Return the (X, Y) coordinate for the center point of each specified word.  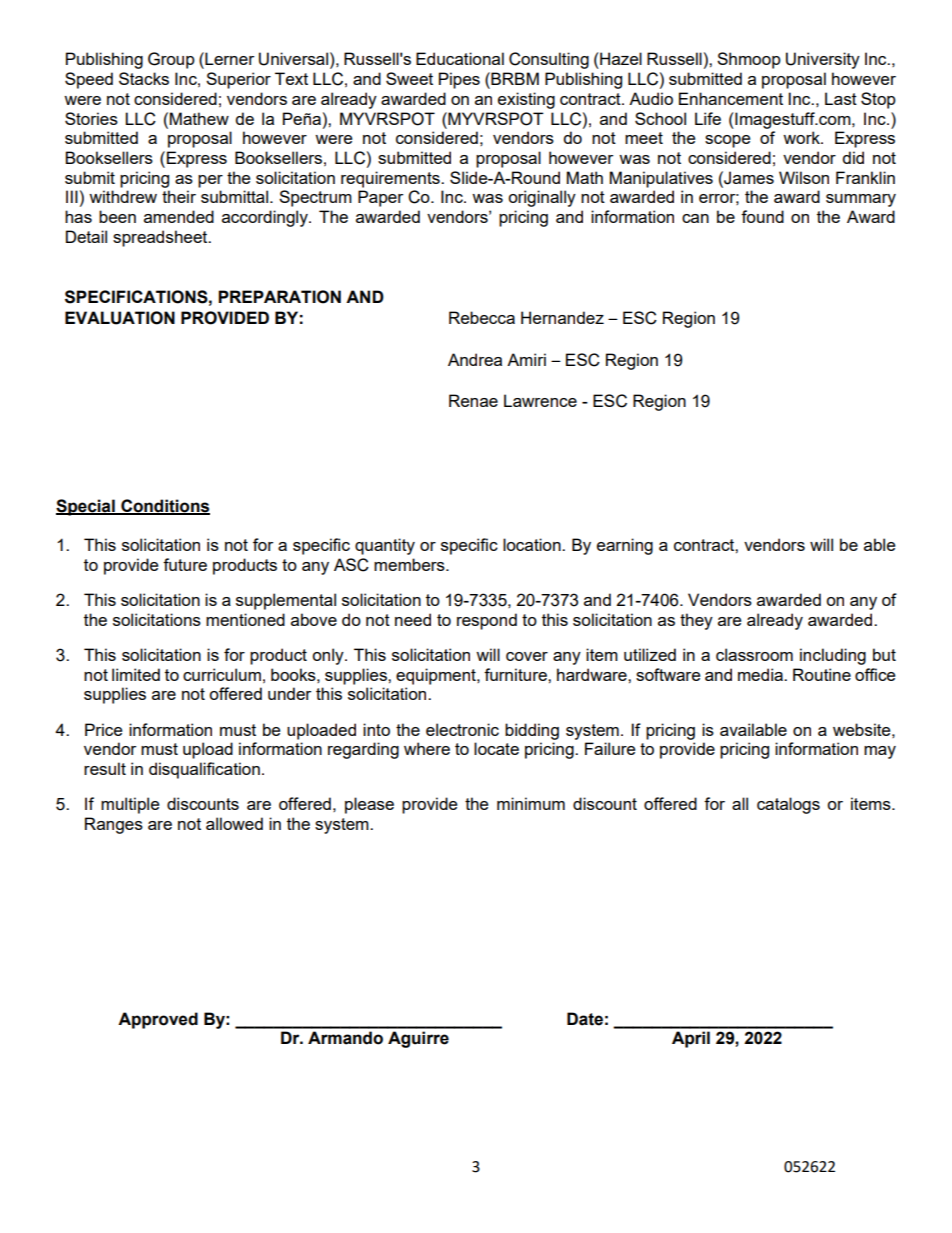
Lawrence (540, 400)
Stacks (144, 78)
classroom (754, 654)
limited (136, 674)
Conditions (164, 506)
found (762, 216)
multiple (130, 805)
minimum (531, 803)
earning (625, 546)
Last (841, 98)
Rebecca (482, 317)
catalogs (788, 805)
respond (487, 621)
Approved (158, 1020)
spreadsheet (161, 238)
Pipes (459, 80)
